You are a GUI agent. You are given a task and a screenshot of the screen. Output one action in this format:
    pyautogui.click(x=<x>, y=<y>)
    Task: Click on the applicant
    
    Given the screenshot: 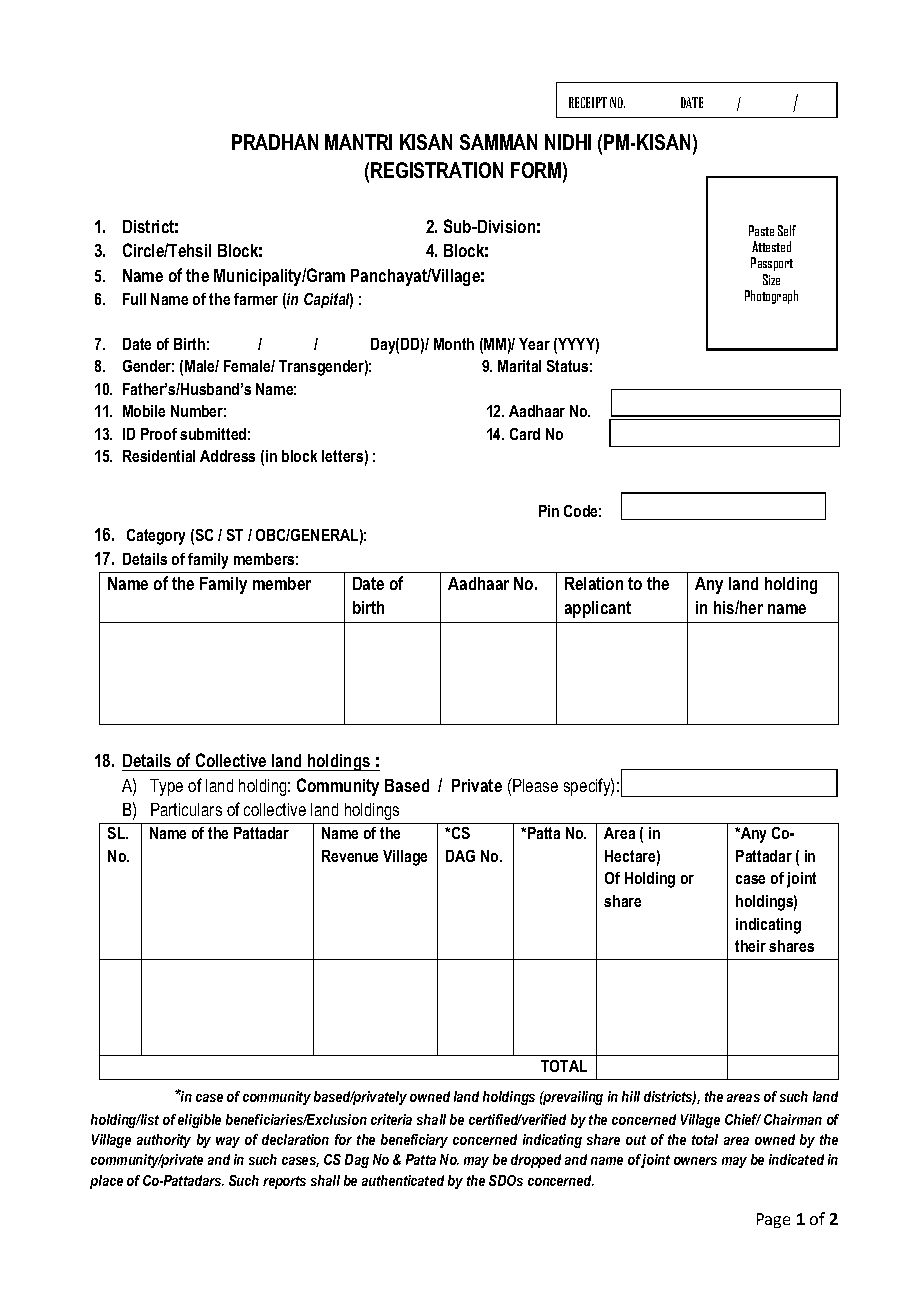 What is the action you would take?
    pyautogui.click(x=598, y=609)
